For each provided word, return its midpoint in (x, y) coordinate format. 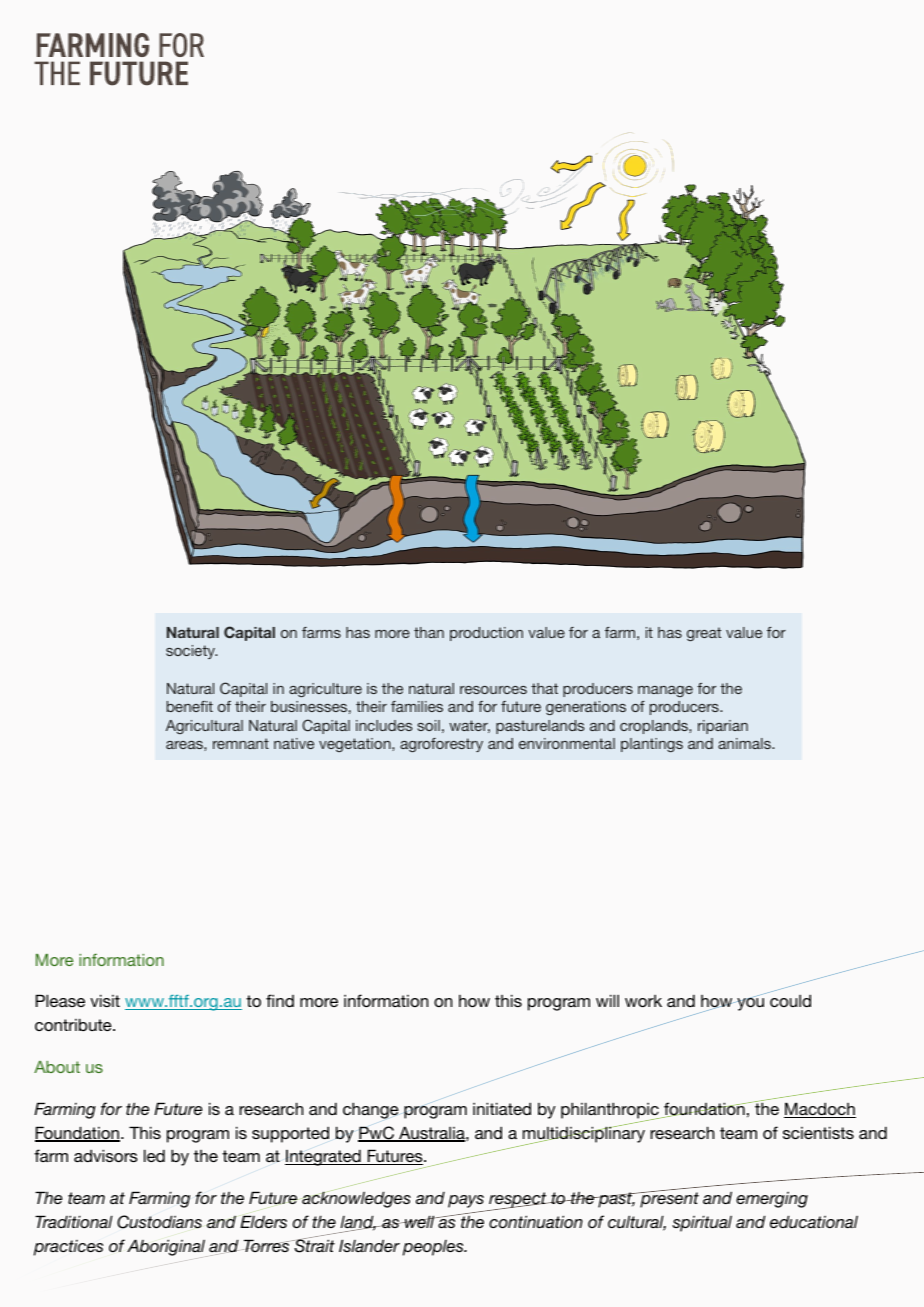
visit (105, 1000)
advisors (106, 1155)
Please (60, 1000)
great (704, 634)
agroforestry (441, 745)
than (429, 632)
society (192, 652)
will (607, 1000)
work (643, 1001)
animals (745, 743)
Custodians (159, 1222)
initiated (502, 1108)
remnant (241, 743)
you (750, 1003)
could (790, 1000)
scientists (818, 1132)
